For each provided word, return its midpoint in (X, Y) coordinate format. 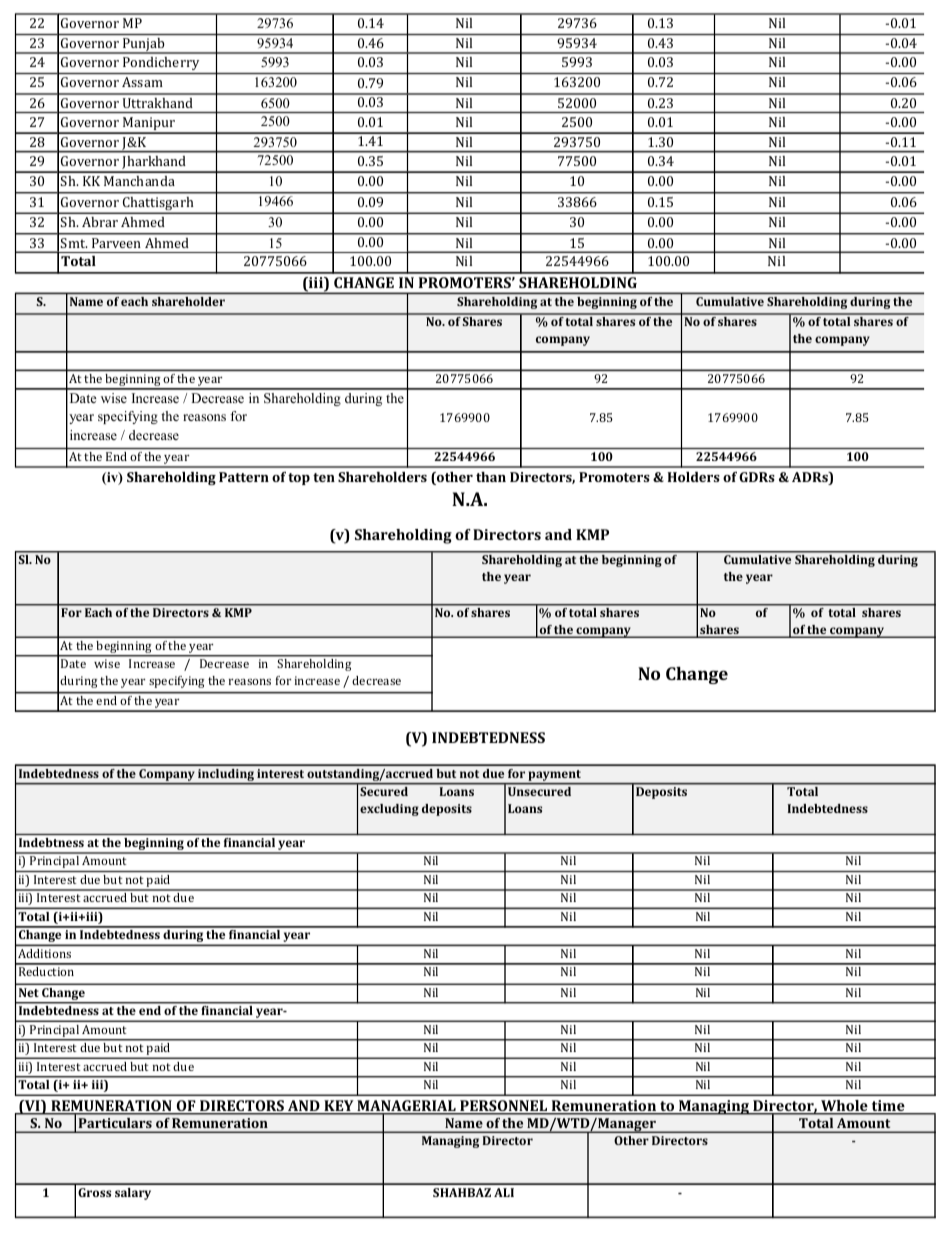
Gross (94, 1192)
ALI (504, 1192)
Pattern (244, 477)
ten (324, 477)
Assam (142, 82)
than (491, 477)
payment (555, 775)
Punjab (144, 46)
